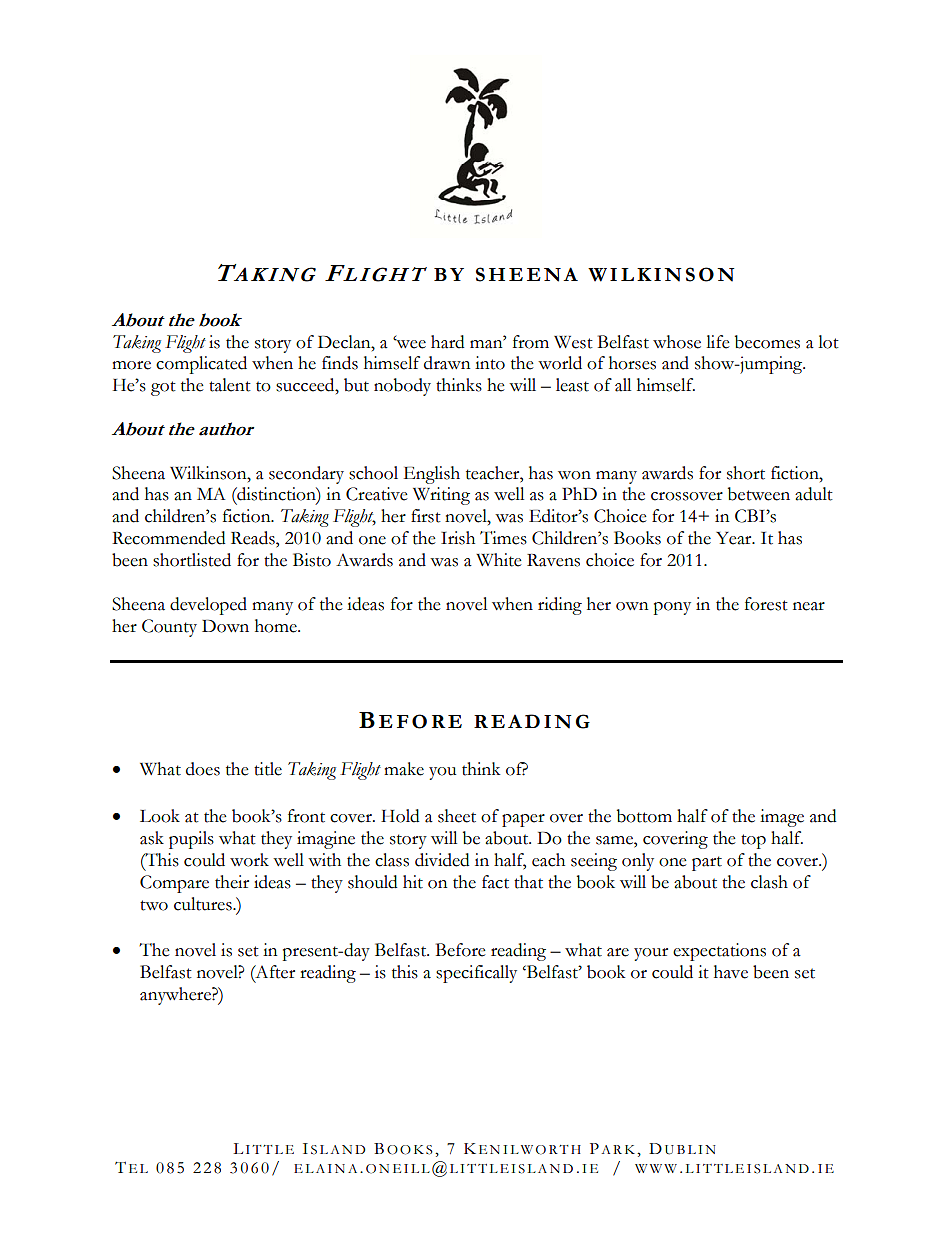 This screenshot has width=952, height=1233. What do you see at coordinates (201, 365) in the screenshot?
I see `complicated` at bounding box center [201, 365].
